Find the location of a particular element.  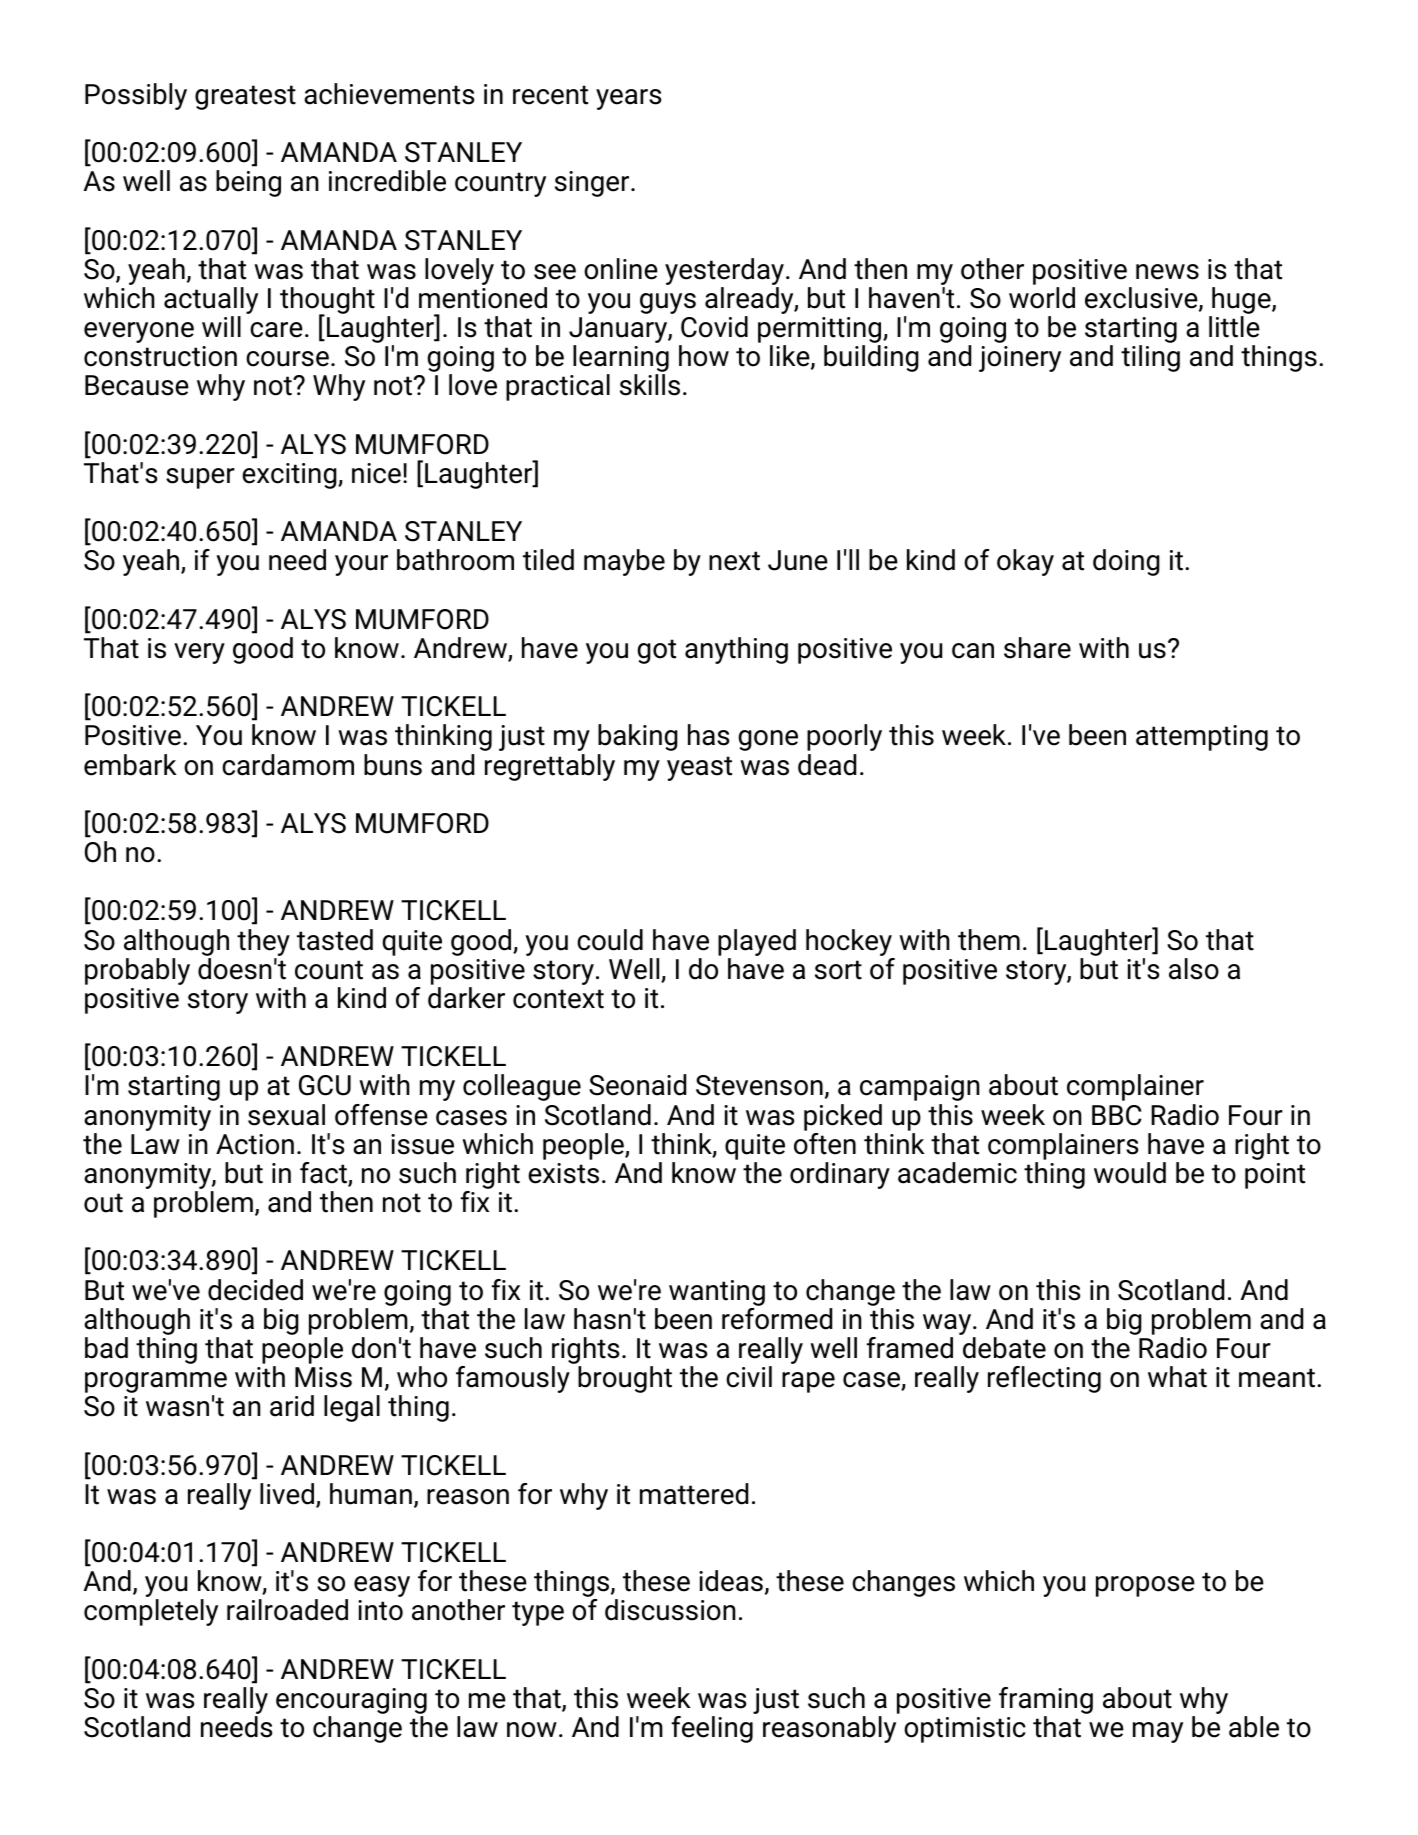

would is located at coordinates (1130, 1173).
